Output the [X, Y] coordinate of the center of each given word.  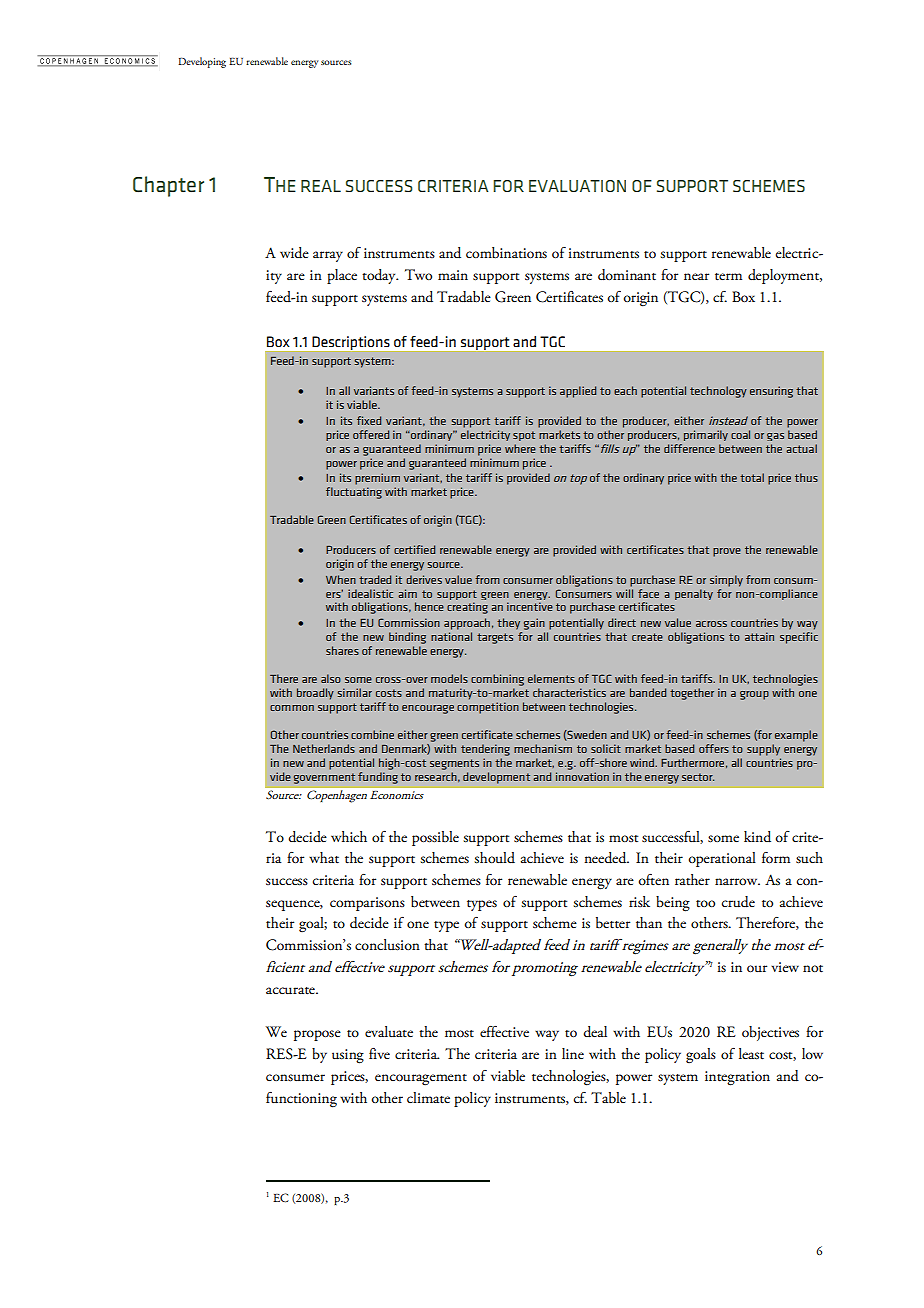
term [728, 277]
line [573, 1053]
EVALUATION [577, 186]
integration [737, 1078]
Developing [202, 62]
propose [317, 1035]
